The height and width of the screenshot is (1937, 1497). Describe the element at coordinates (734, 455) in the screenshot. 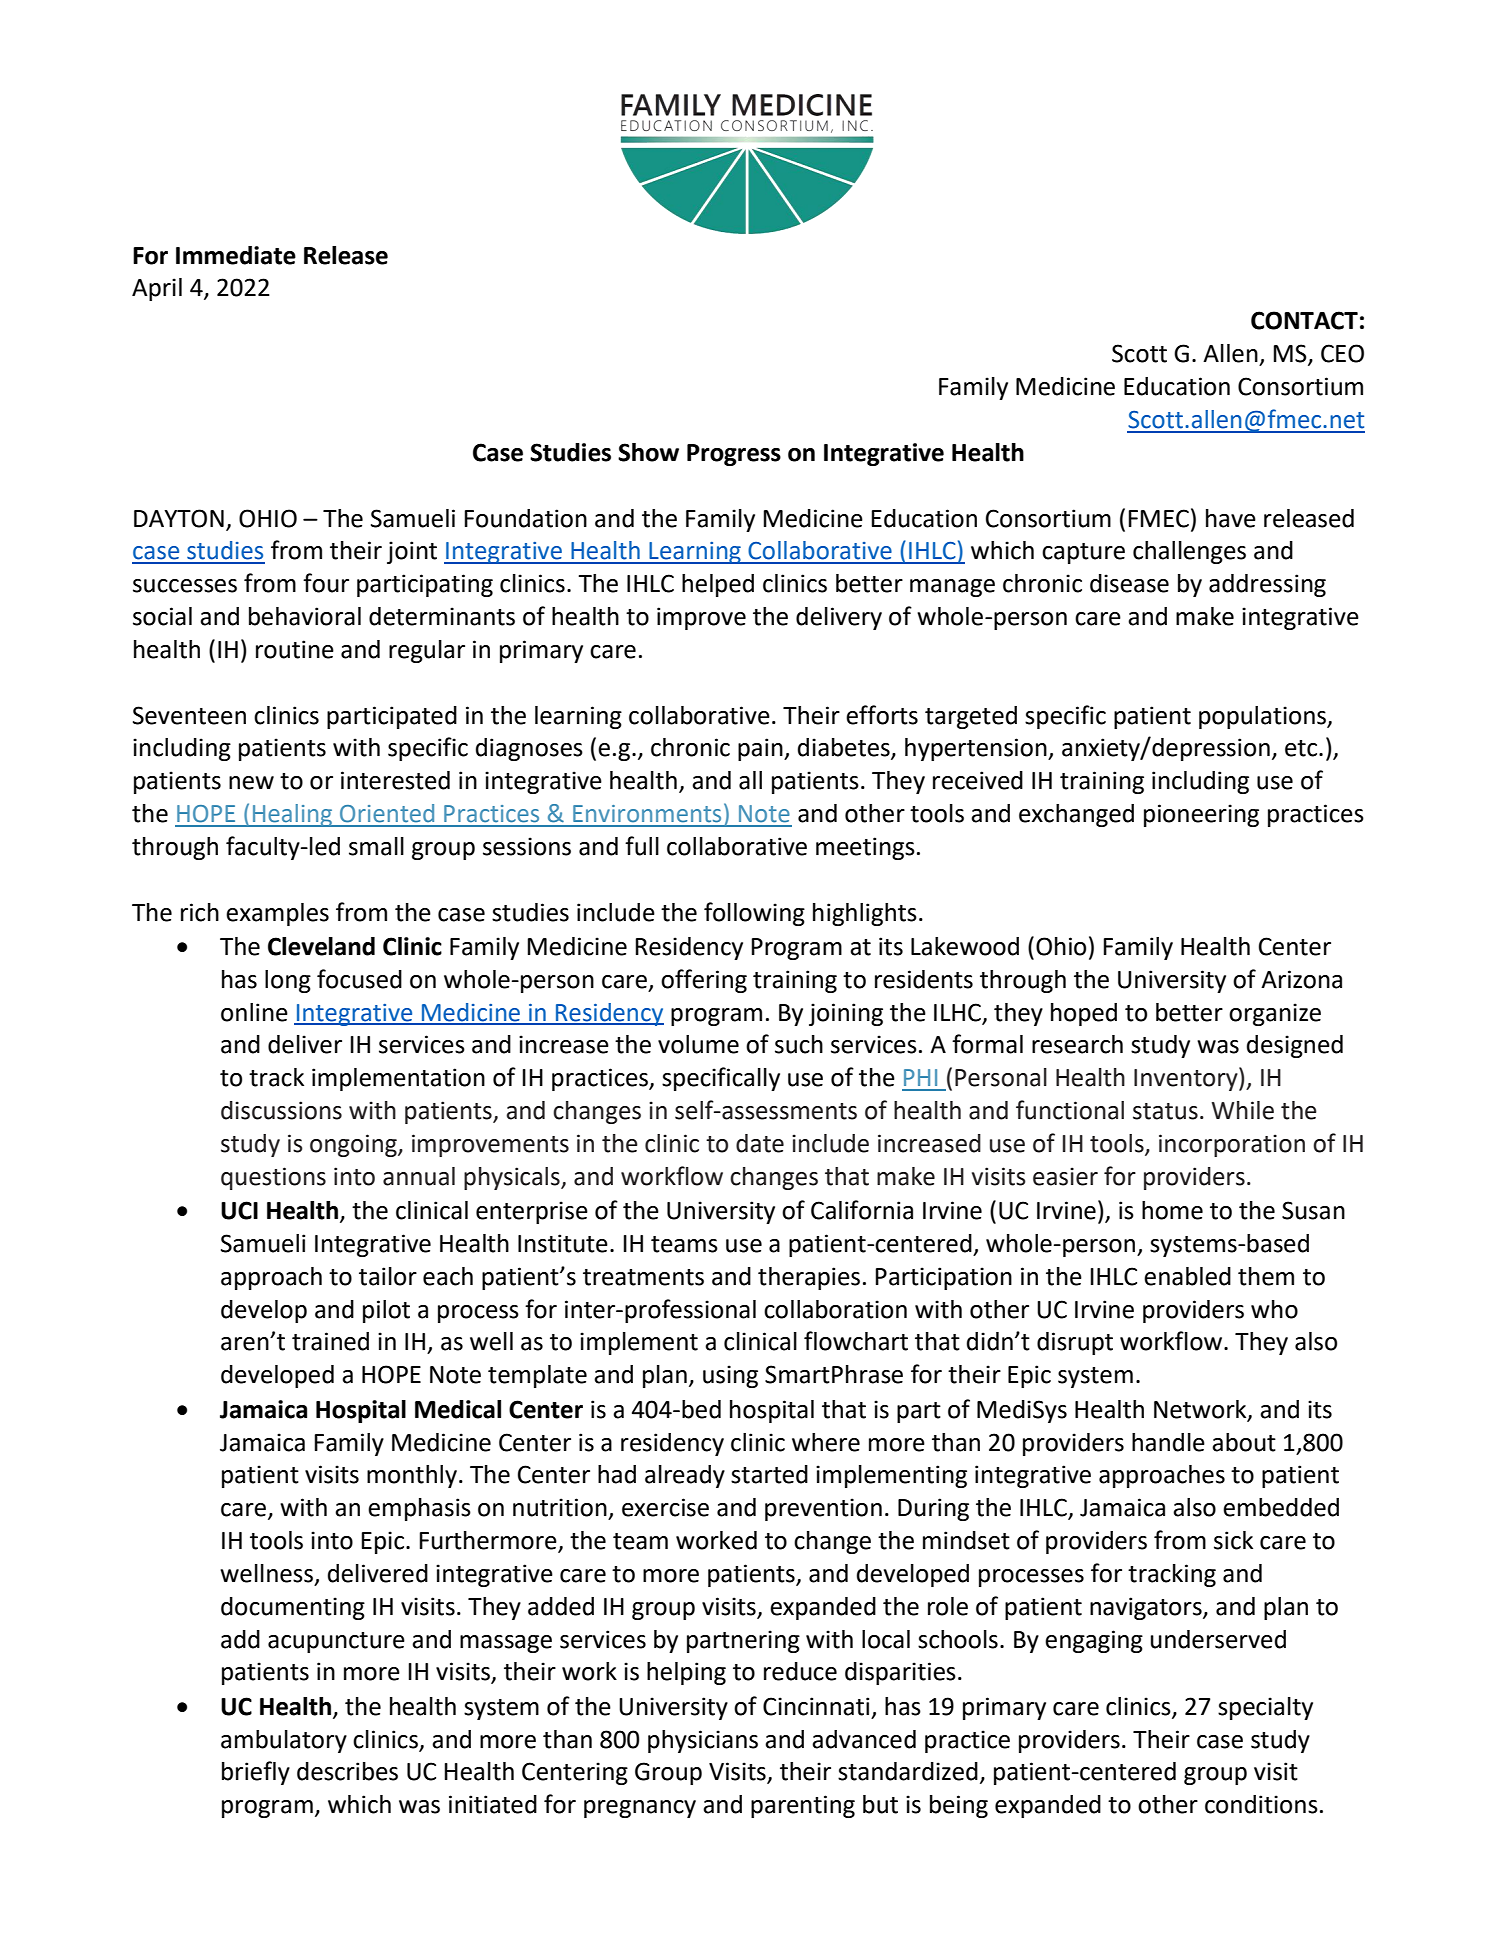

I see `Progress` at that location.
